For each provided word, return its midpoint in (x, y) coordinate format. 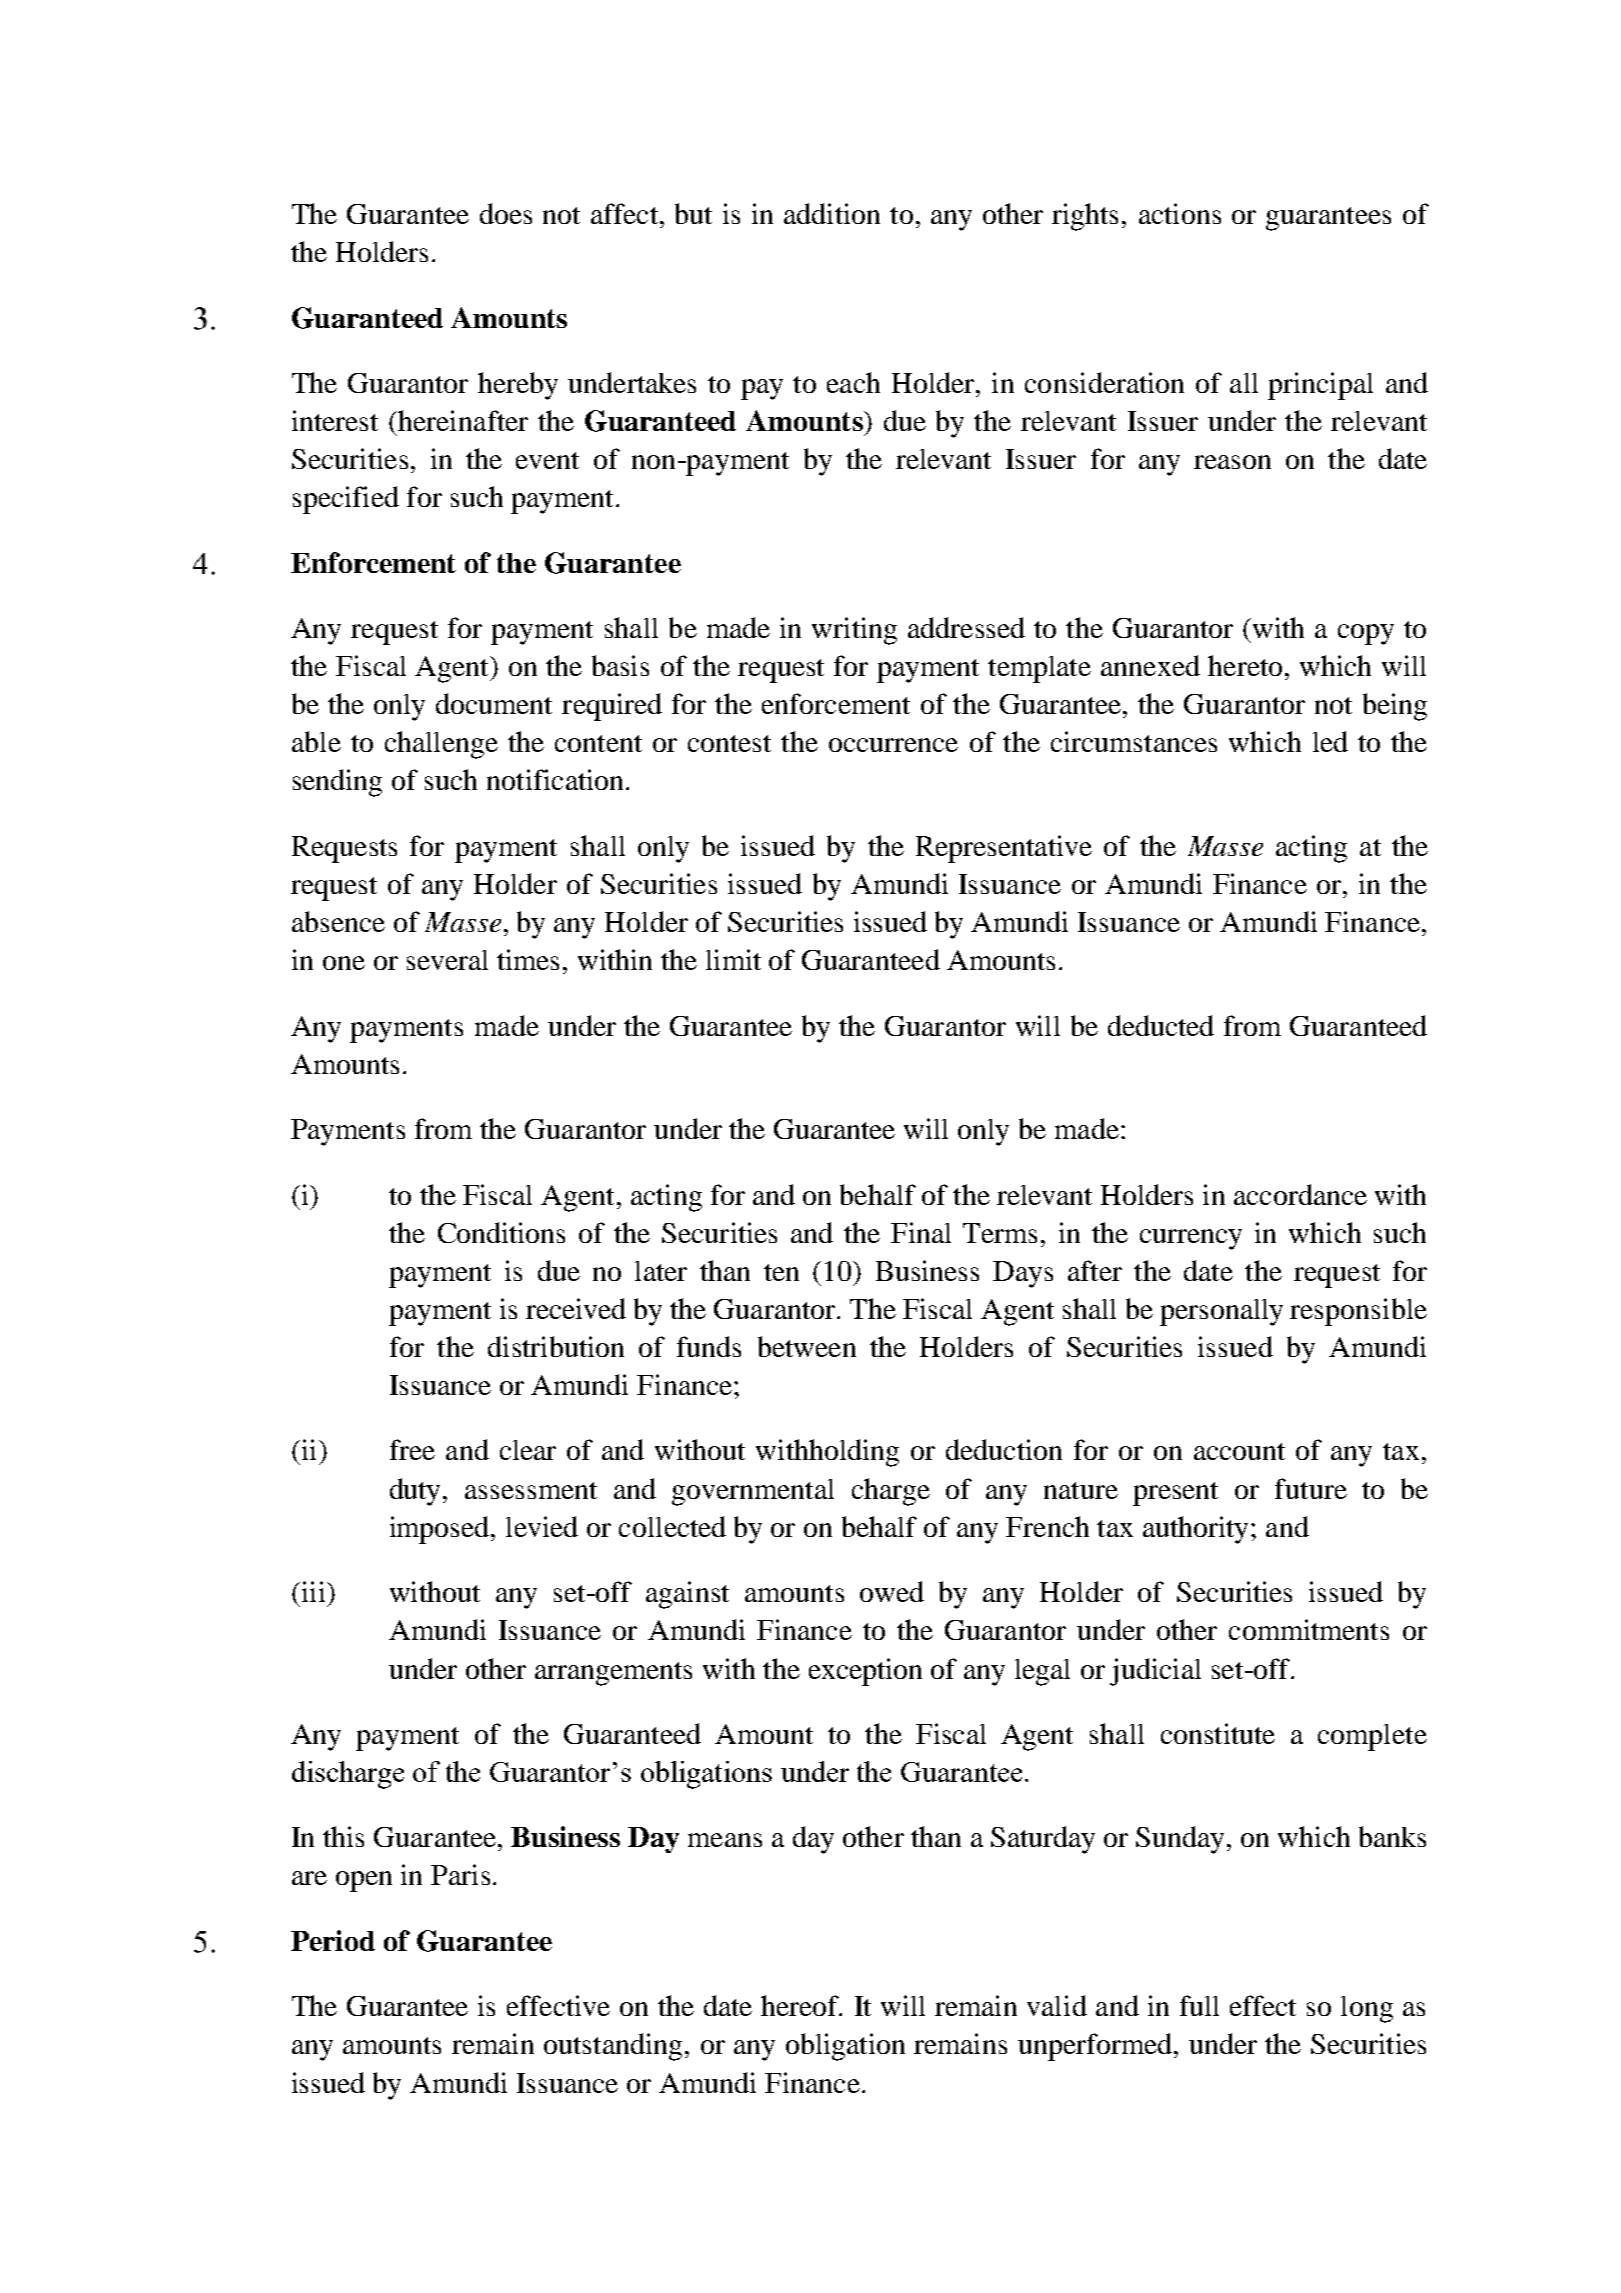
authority (1197, 1530)
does (506, 213)
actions (1180, 213)
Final (921, 1232)
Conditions (501, 1232)
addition (832, 213)
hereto (1245, 665)
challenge (441, 745)
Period (333, 1940)
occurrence (893, 745)
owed (892, 1591)
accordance (1300, 1194)
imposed (441, 1530)
